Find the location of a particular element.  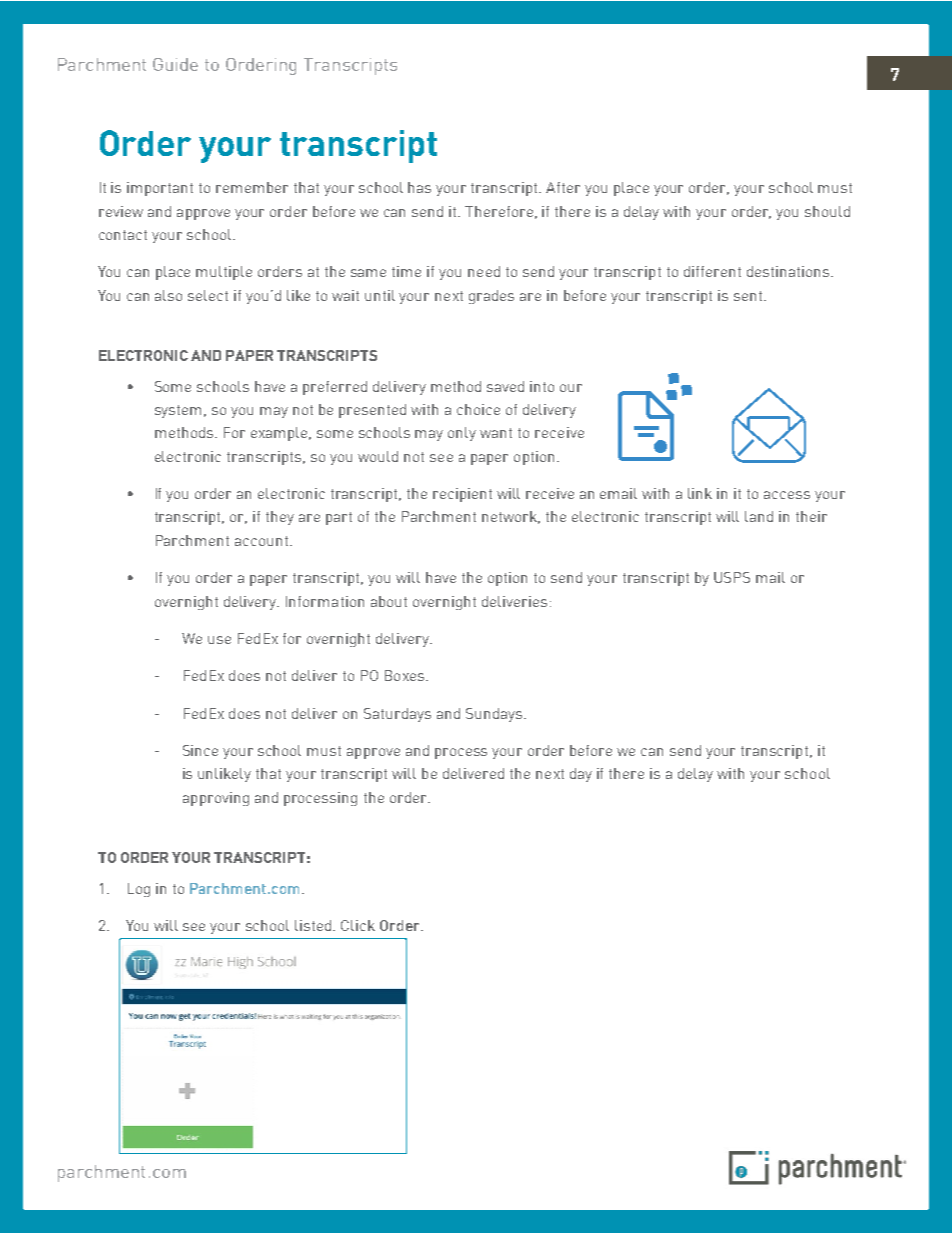

they is located at coordinates (280, 518).
